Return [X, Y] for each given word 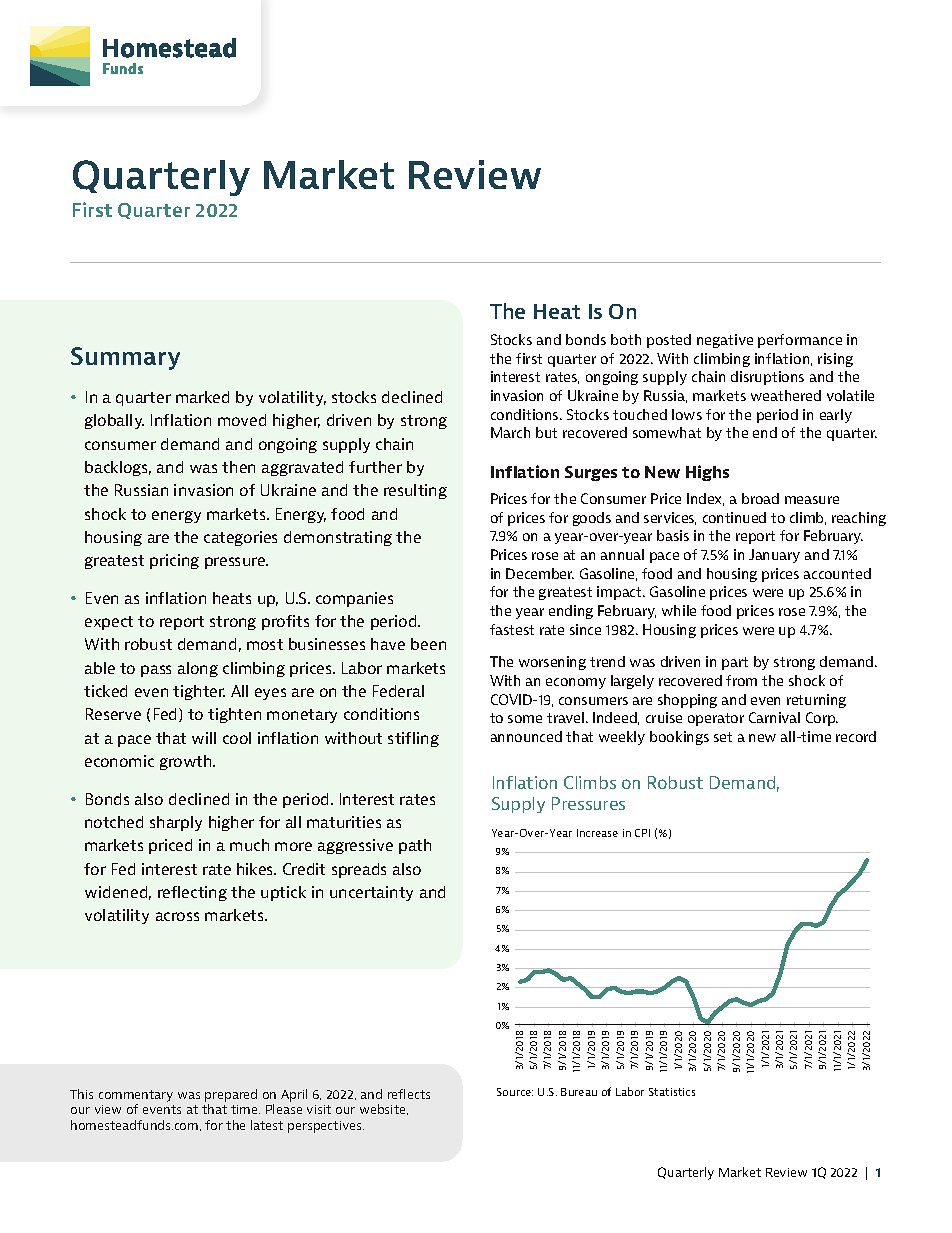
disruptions [767, 378]
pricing [174, 561]
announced [526, 736]
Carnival [774, 717]
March [510, 432]
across [177, 916]
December [540, 573]
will [204, 738]
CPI [642, 833]
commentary [136, 1096]
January [774, 556]
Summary [125, 358]
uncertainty [371, 893]
